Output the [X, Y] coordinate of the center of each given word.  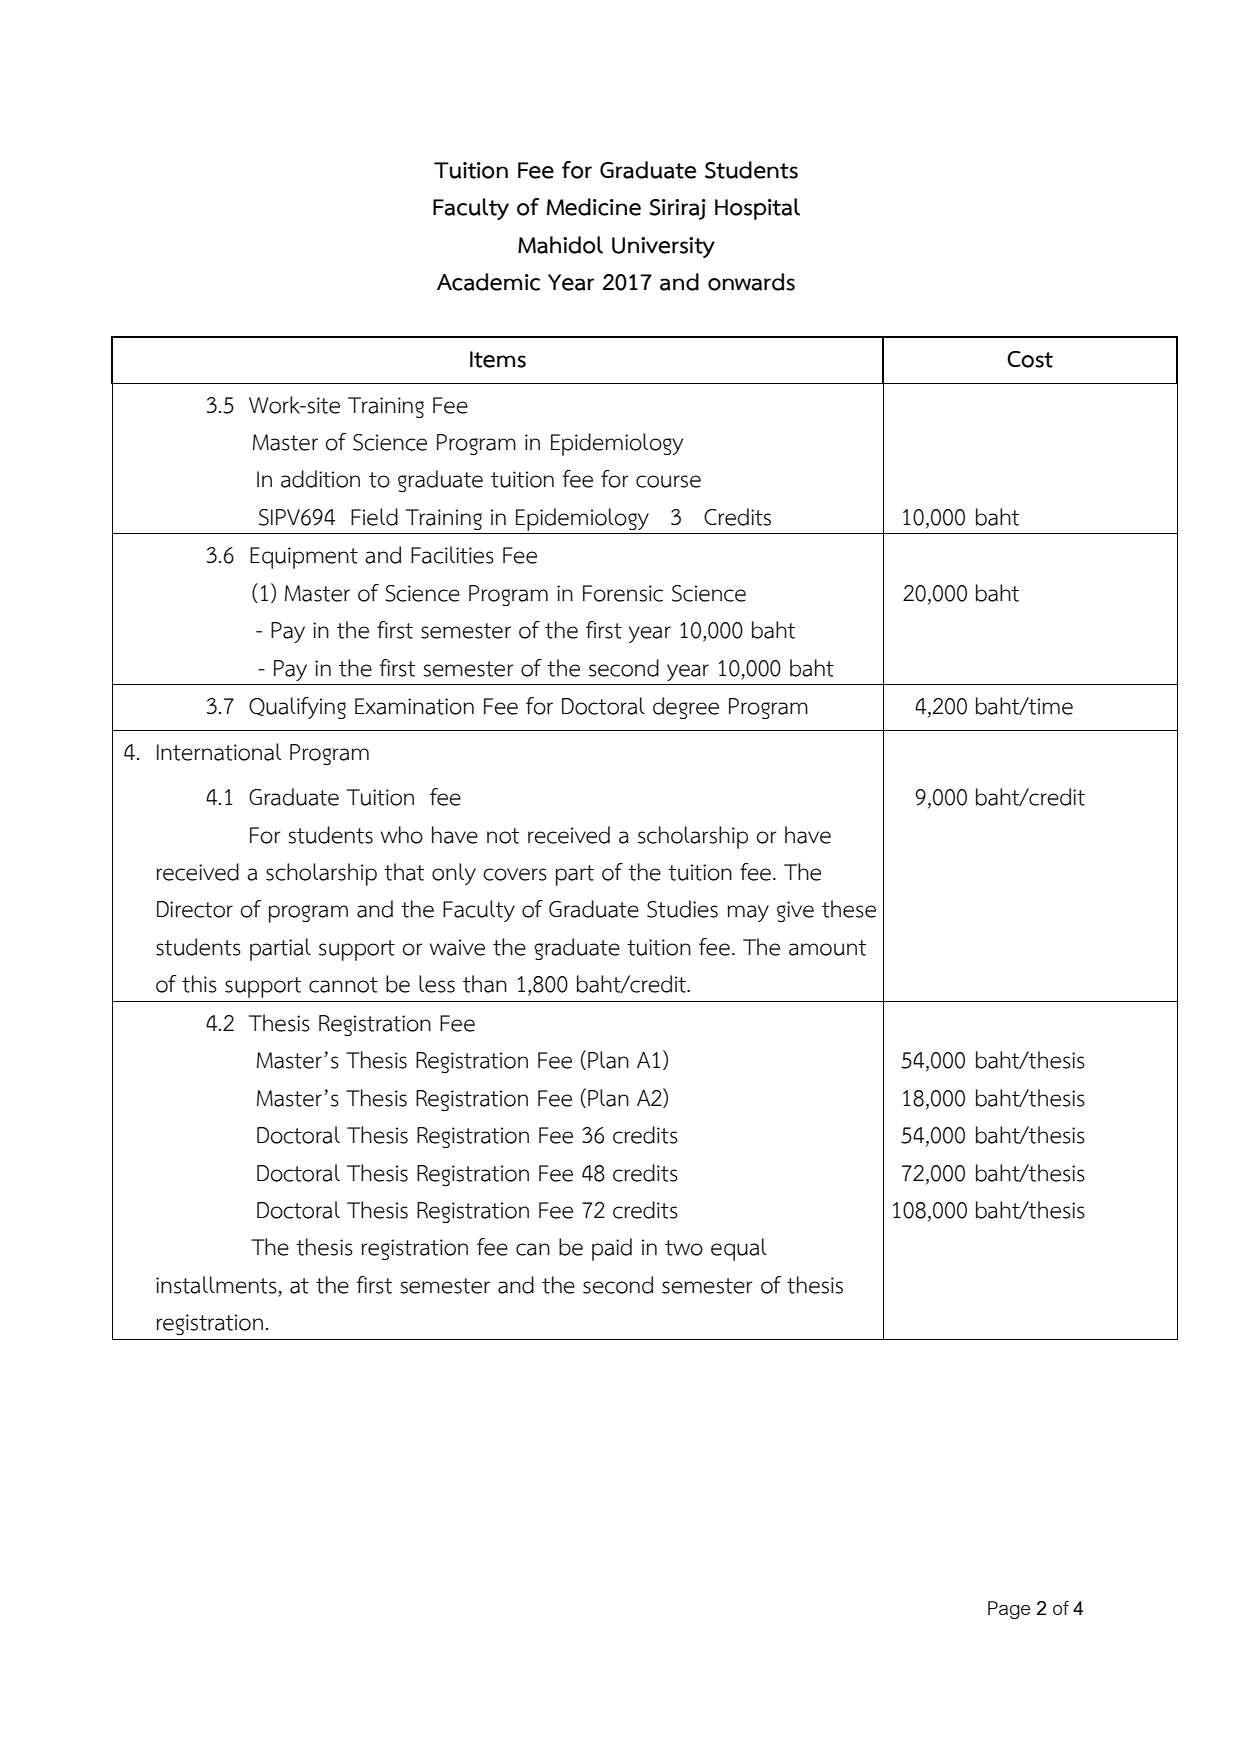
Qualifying [297, 708]
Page [1009, 1610]
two [684, 1248]
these [849, 909]
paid [612, 1249]
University [663, 247]
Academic [488, 282]
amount [827, 948]
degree [686, 708]
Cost [1030, 359]
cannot [343, 985]
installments [216, 1285]
